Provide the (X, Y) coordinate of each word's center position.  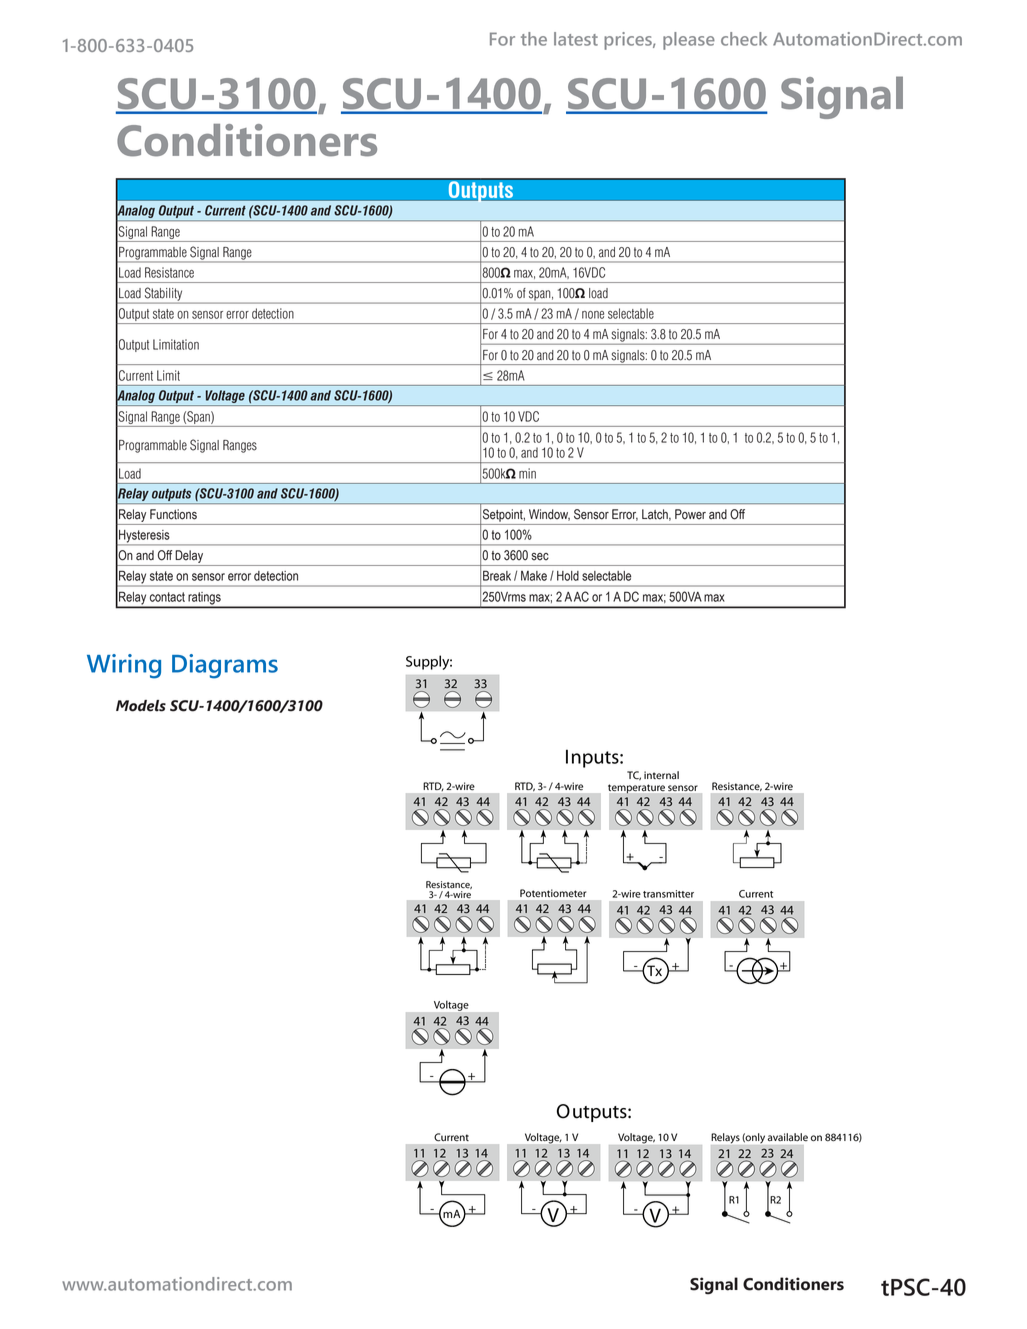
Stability (163, 295)
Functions (173, 514)
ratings (204, 599)
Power (690, 514)
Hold (568, 576)
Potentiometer (553, 893)
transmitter (668, 894)
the (534, 39)
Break (497, 575)
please (689, 41)
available (787, 1137)
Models (141, 706)
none (593, 315)
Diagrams (225, 666)
